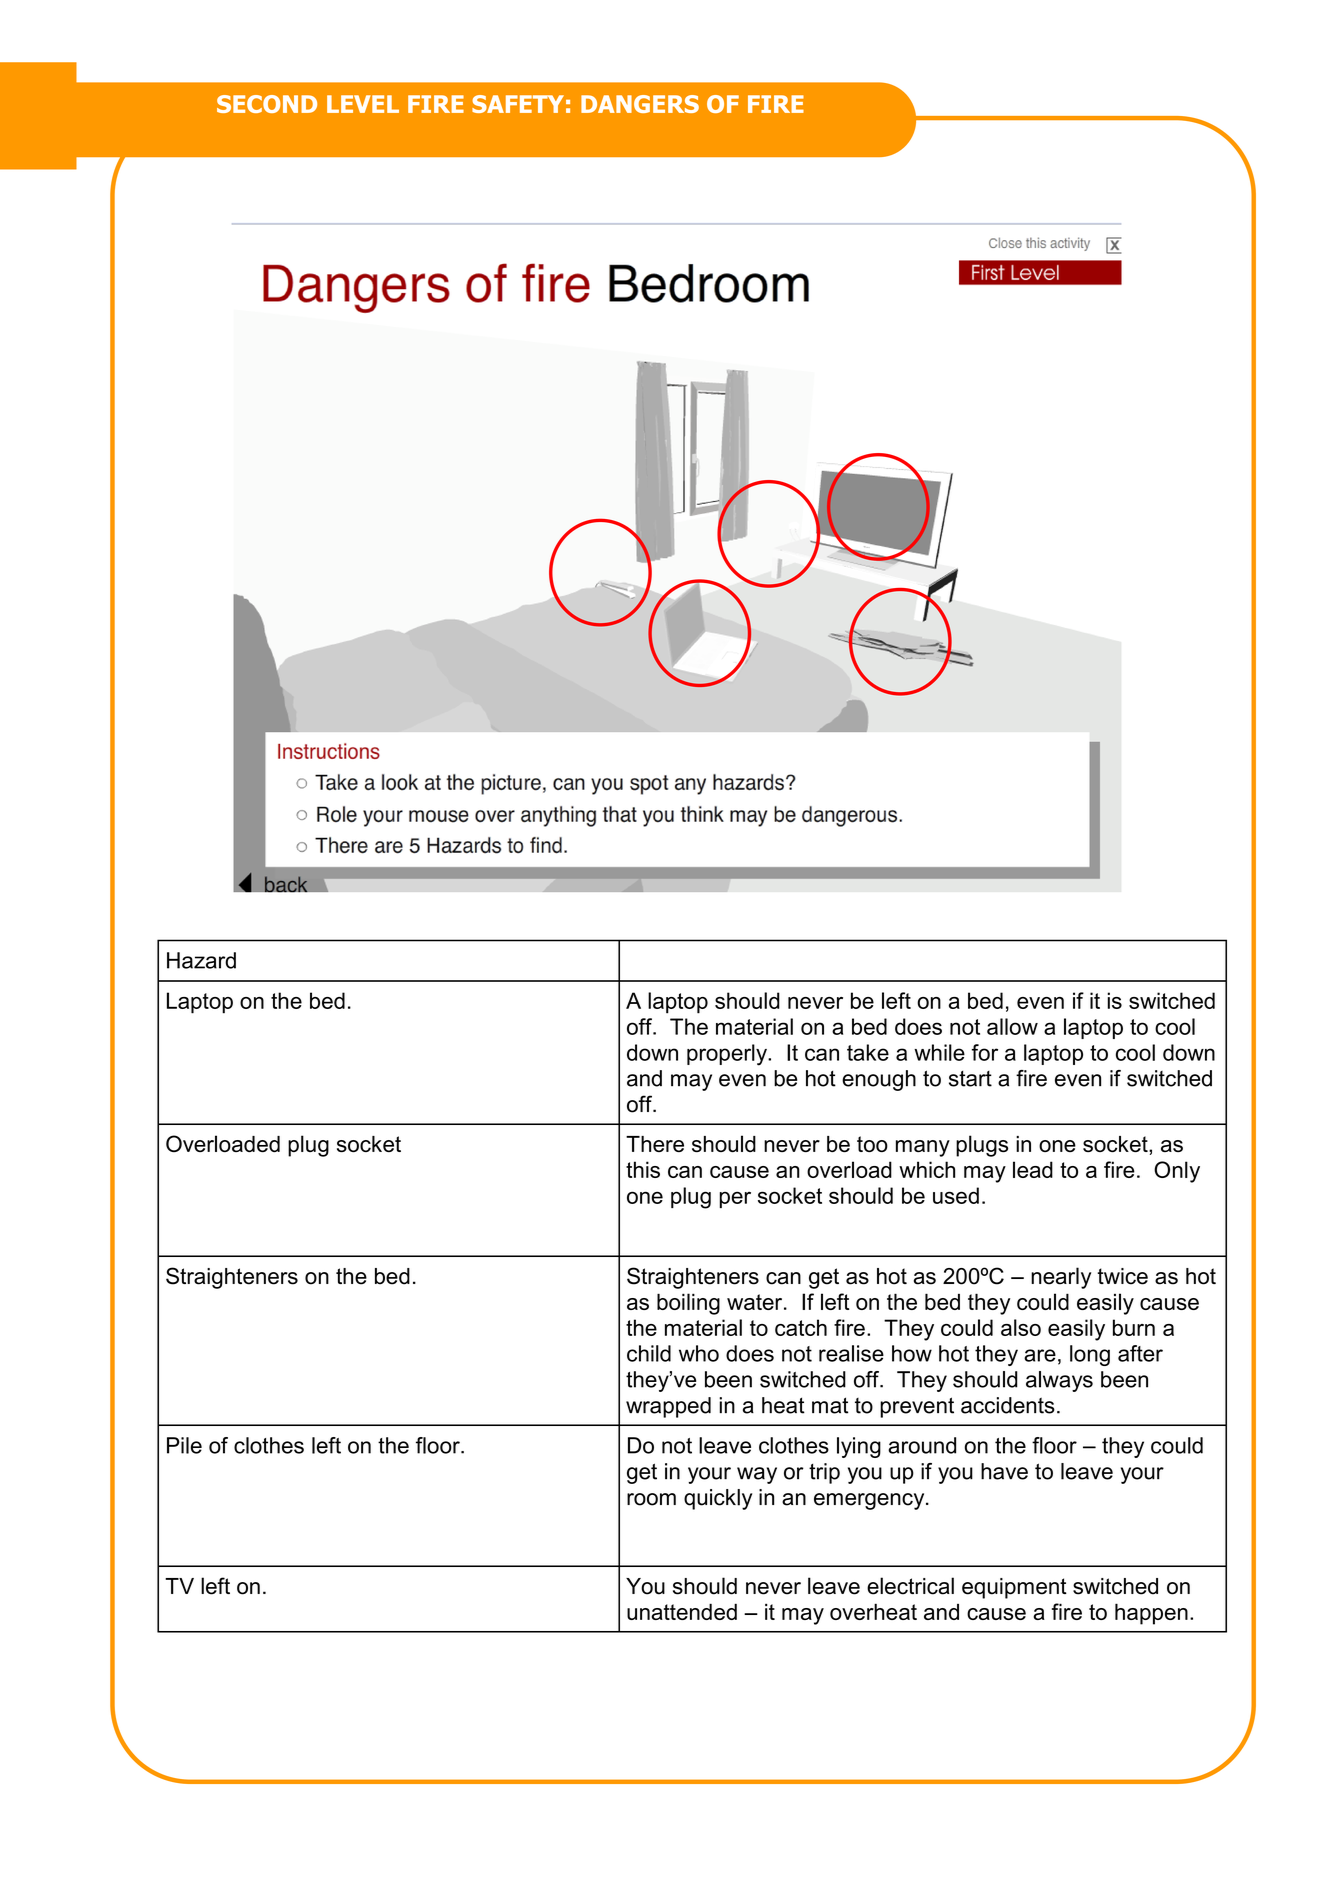  What do you see at coordinates (640, 104) in the screenshot?
I see `DANGERS` at bounding box center [640, 104].
